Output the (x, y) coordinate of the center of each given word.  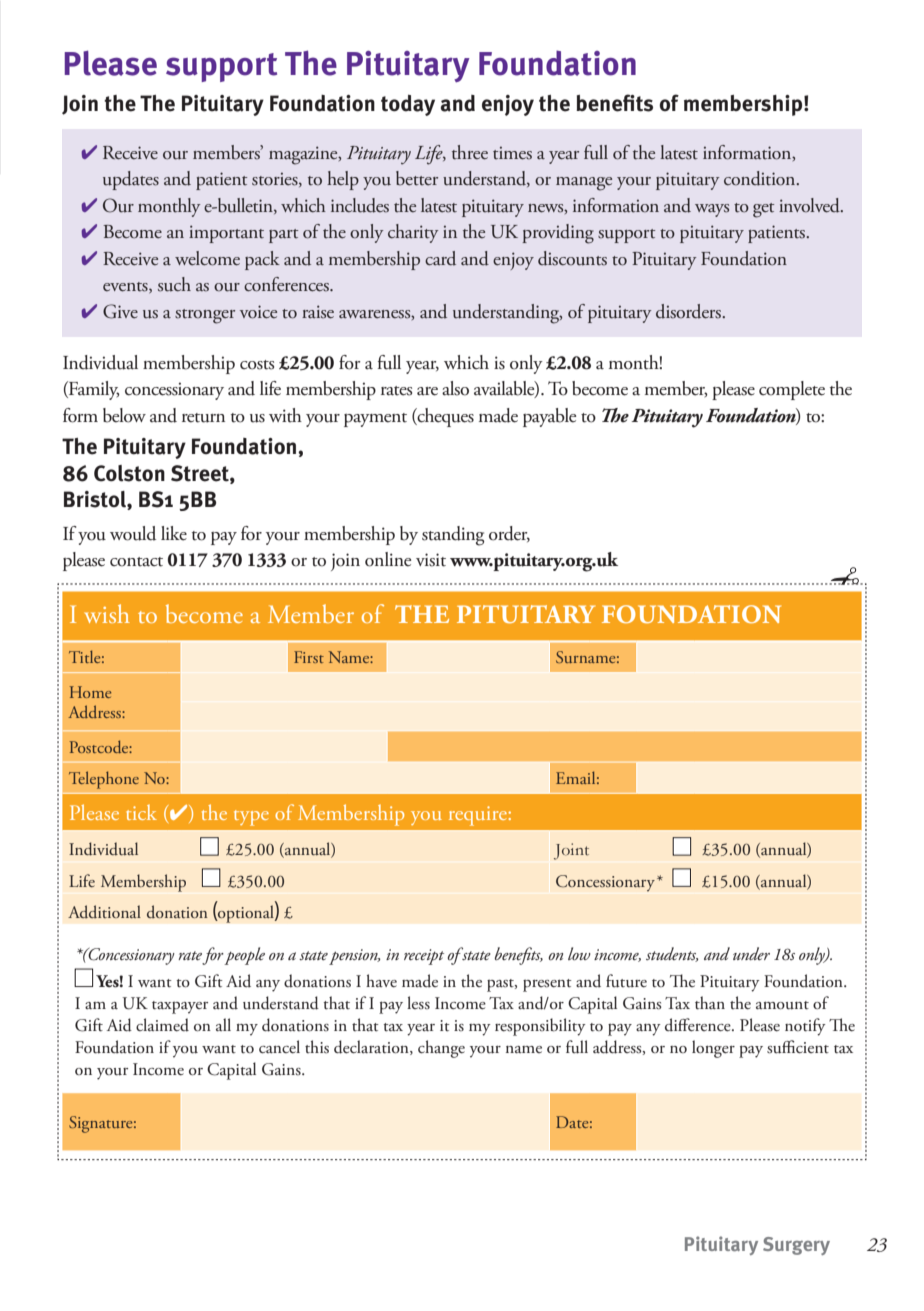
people (244, 956)
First (309, 657)
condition (761, 178)
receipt (424, 957)
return (203, 418)
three (470, 152)
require (479, 816)
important (226, 234)
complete (792, 390)
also (455, 388)
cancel (279, 1047)
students (672, 954)
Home (90, 692)
